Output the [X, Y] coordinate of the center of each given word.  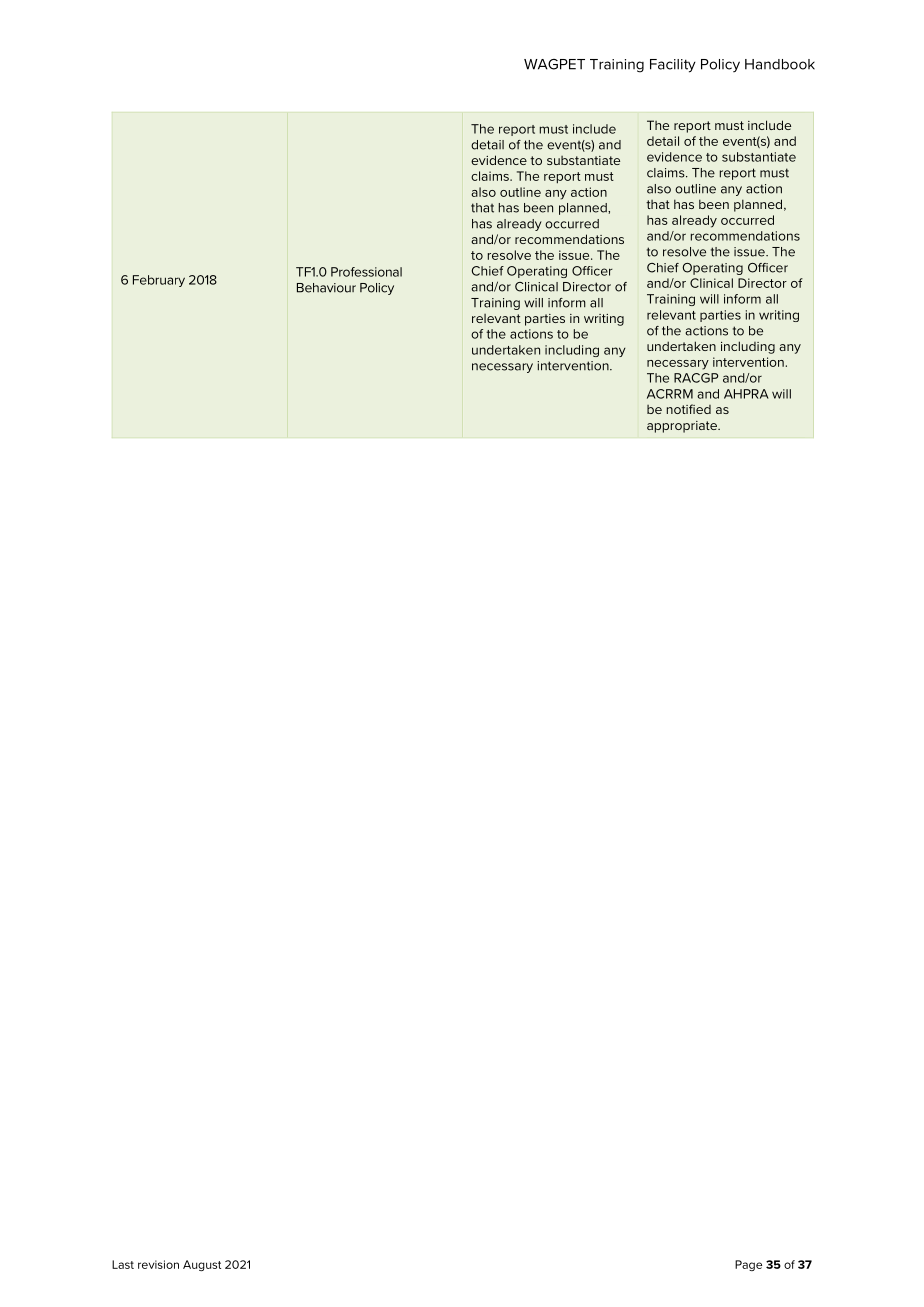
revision [158, 1264]
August [202, 1265]
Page [748, 1265]
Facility [673, 66]
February [159, 281]
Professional [366, 272]
